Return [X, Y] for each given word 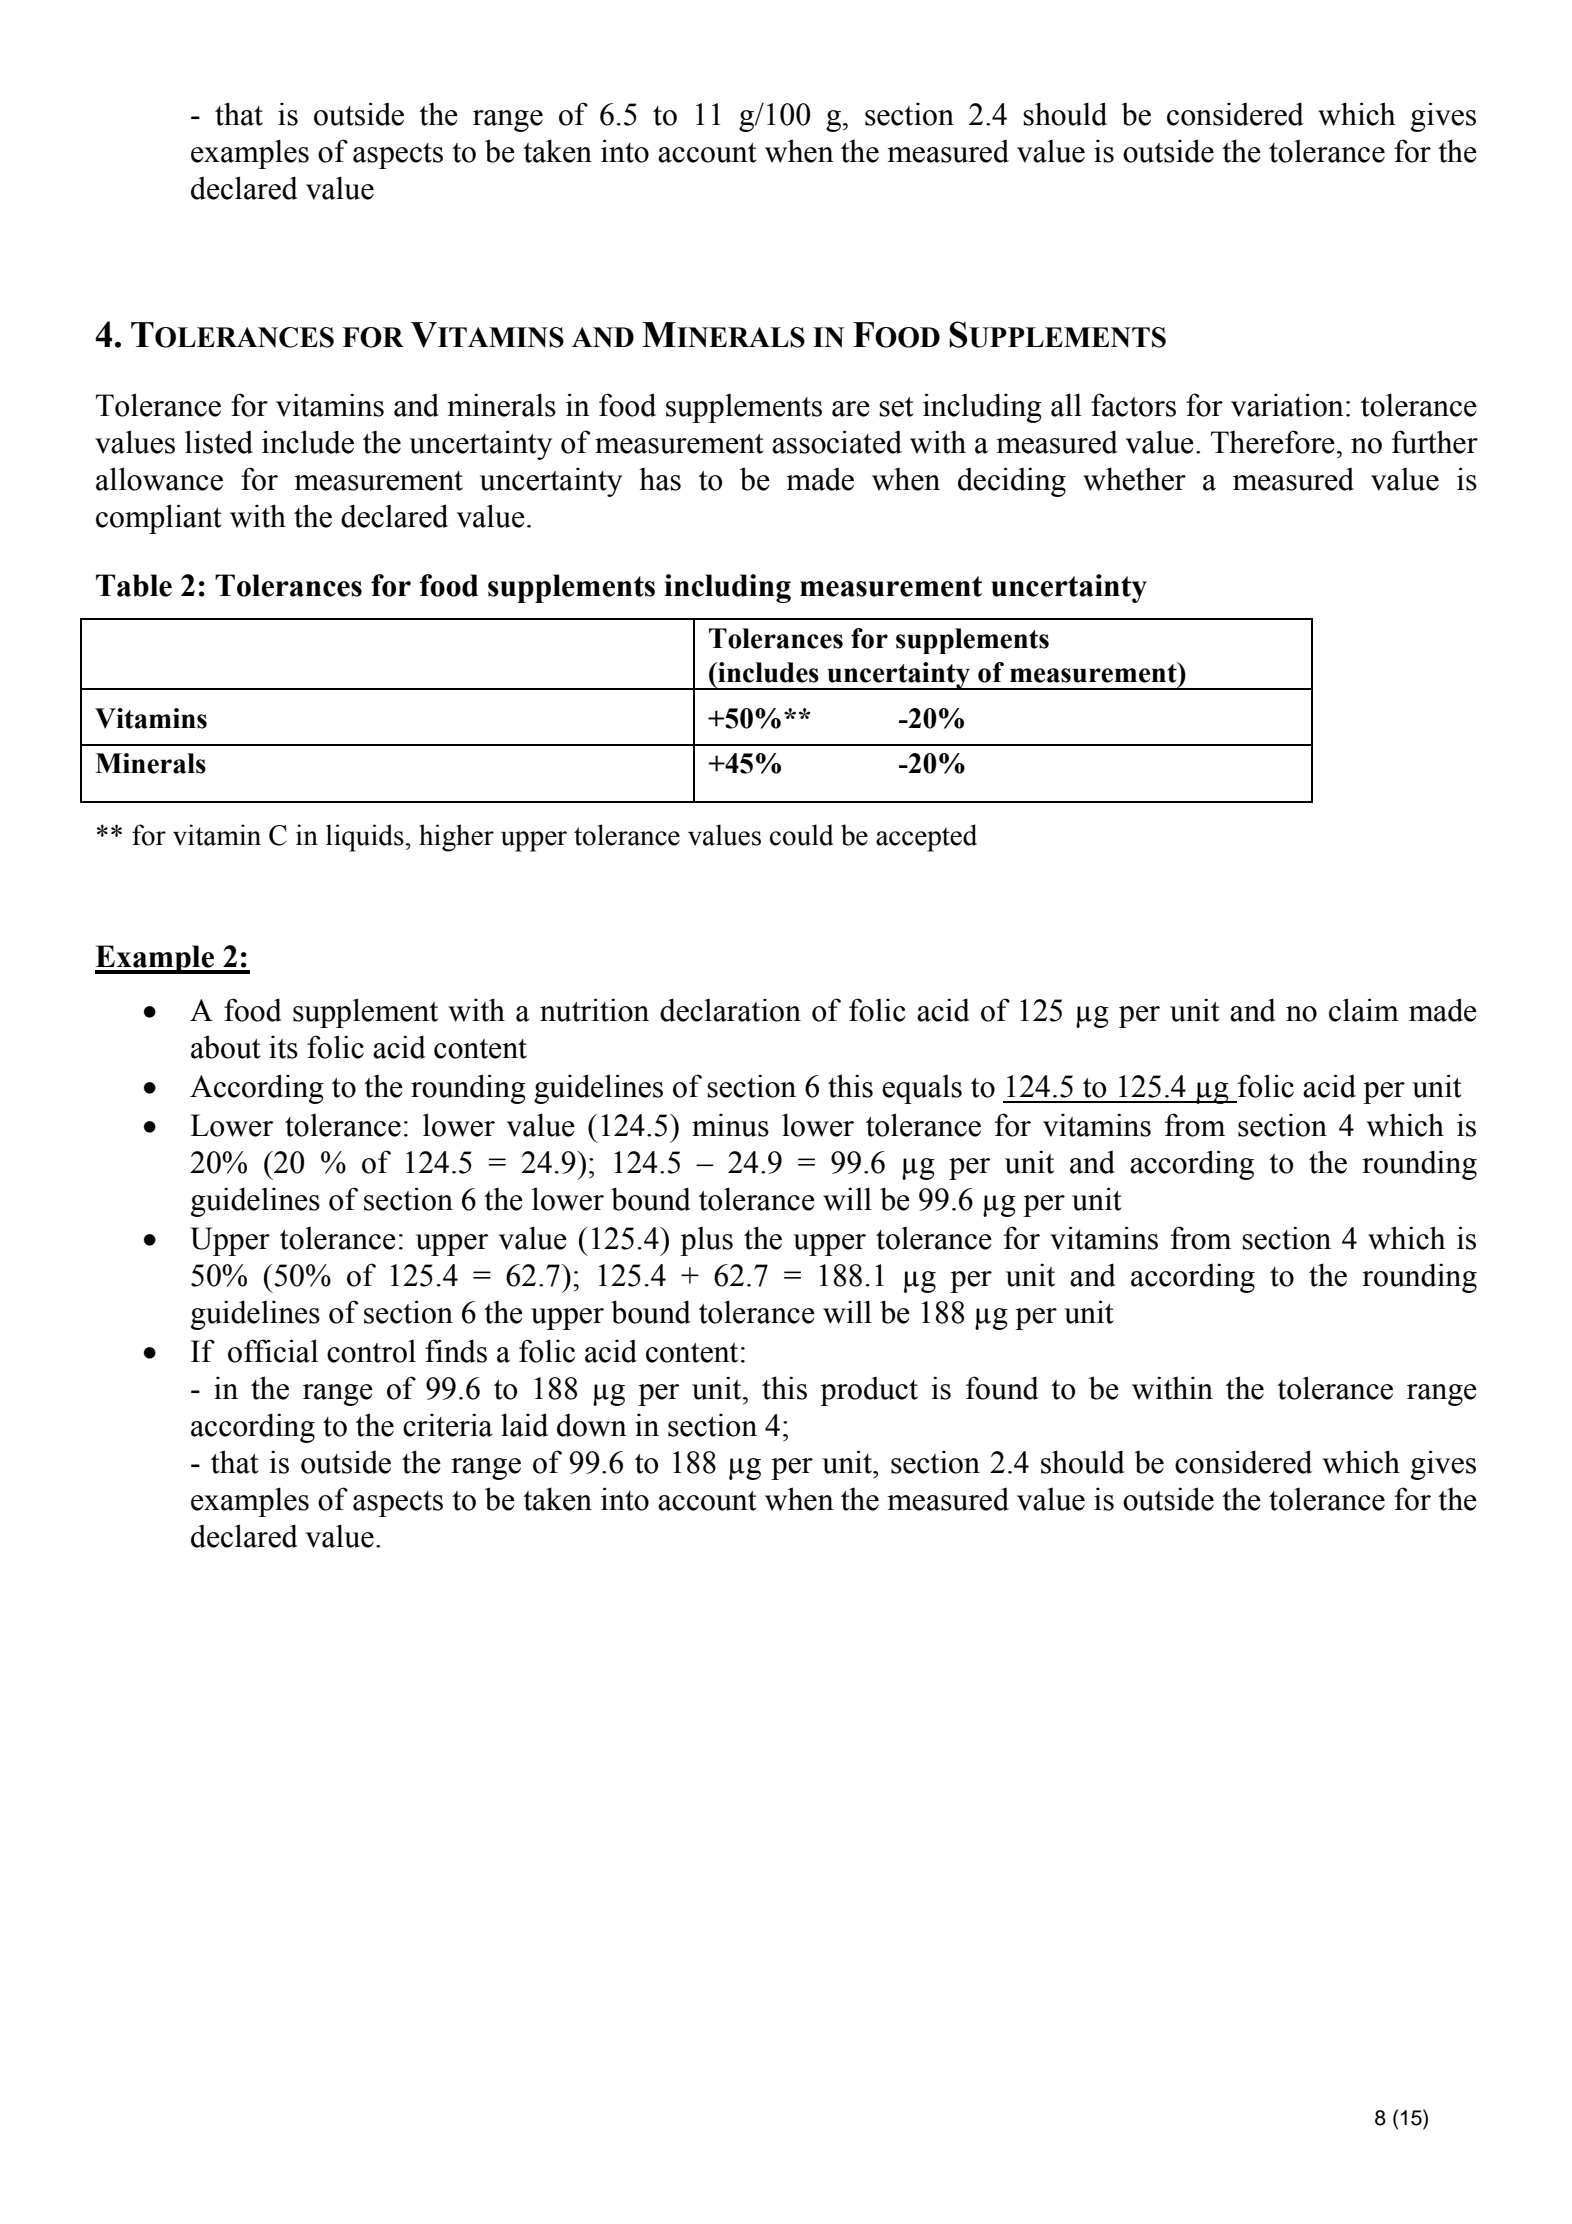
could [801, 835]
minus [730, 1125]
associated [837, 442]
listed [219, 442]
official [273, 1351]
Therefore [1273, 442]
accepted [926, 838]
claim [1364, 1010]
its [283, 1047]
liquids [365, 838]
